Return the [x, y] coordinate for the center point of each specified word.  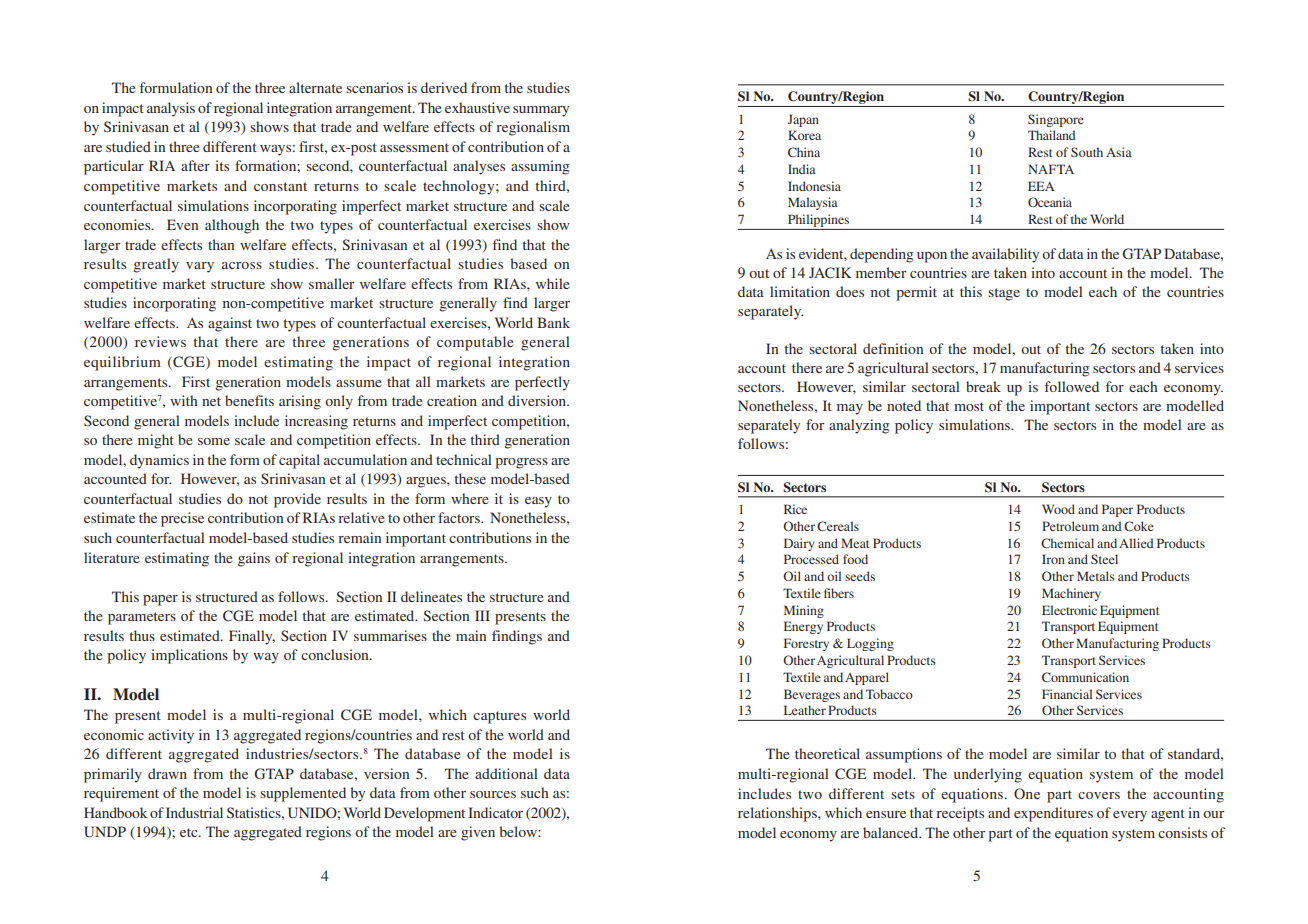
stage [1004, 294]
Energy [803, 627]
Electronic [1069, 610]
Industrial [194, 812]
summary [541, 111]
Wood [1058, 509]
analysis [171, 109]
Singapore [1056, 120]
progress [521, 463]
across [242, 265]
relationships [778, 814]
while [552, 283]
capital [299, 461]
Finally [252, 637]
